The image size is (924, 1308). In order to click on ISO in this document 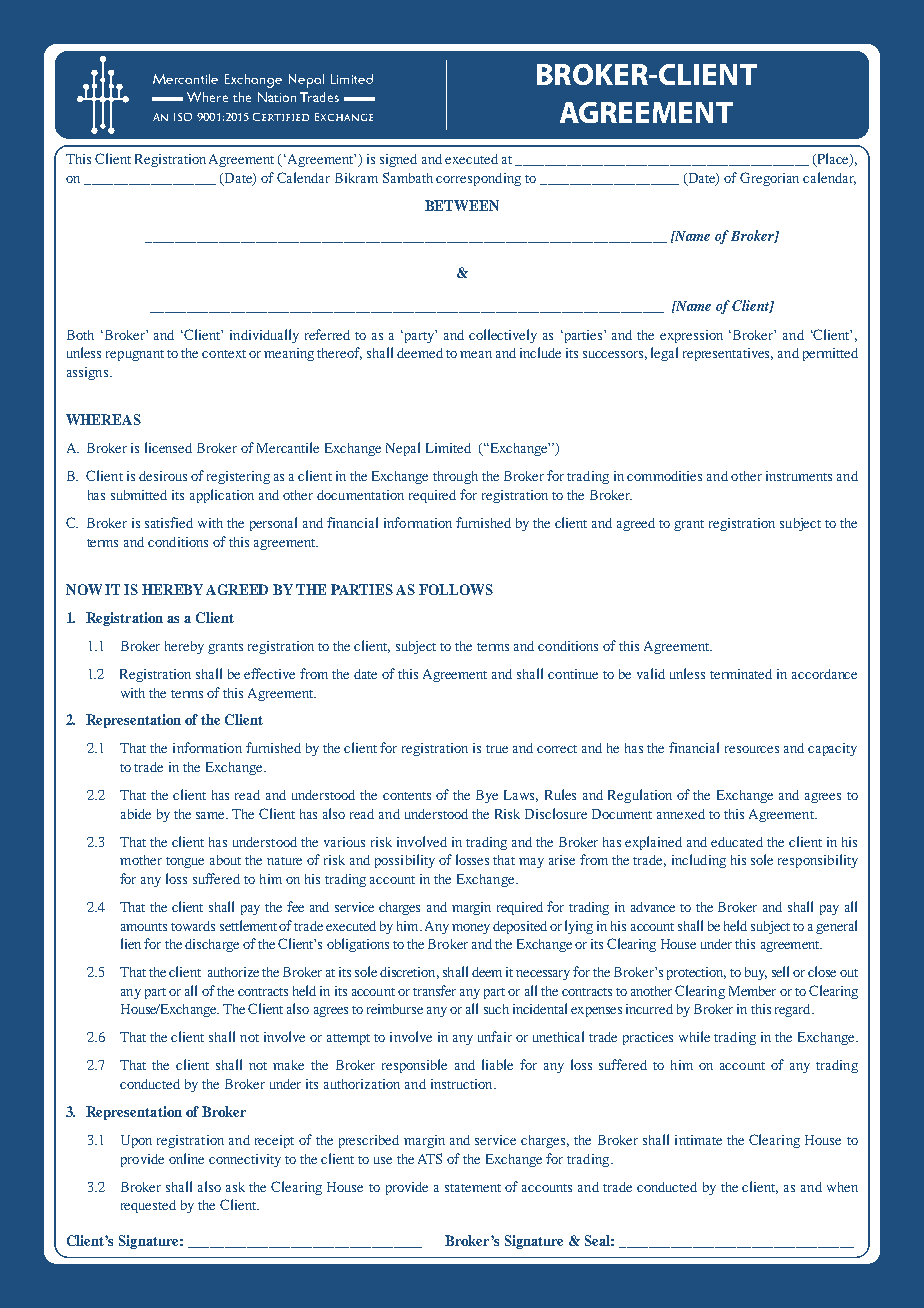, I will do `click(183, 117)`.
